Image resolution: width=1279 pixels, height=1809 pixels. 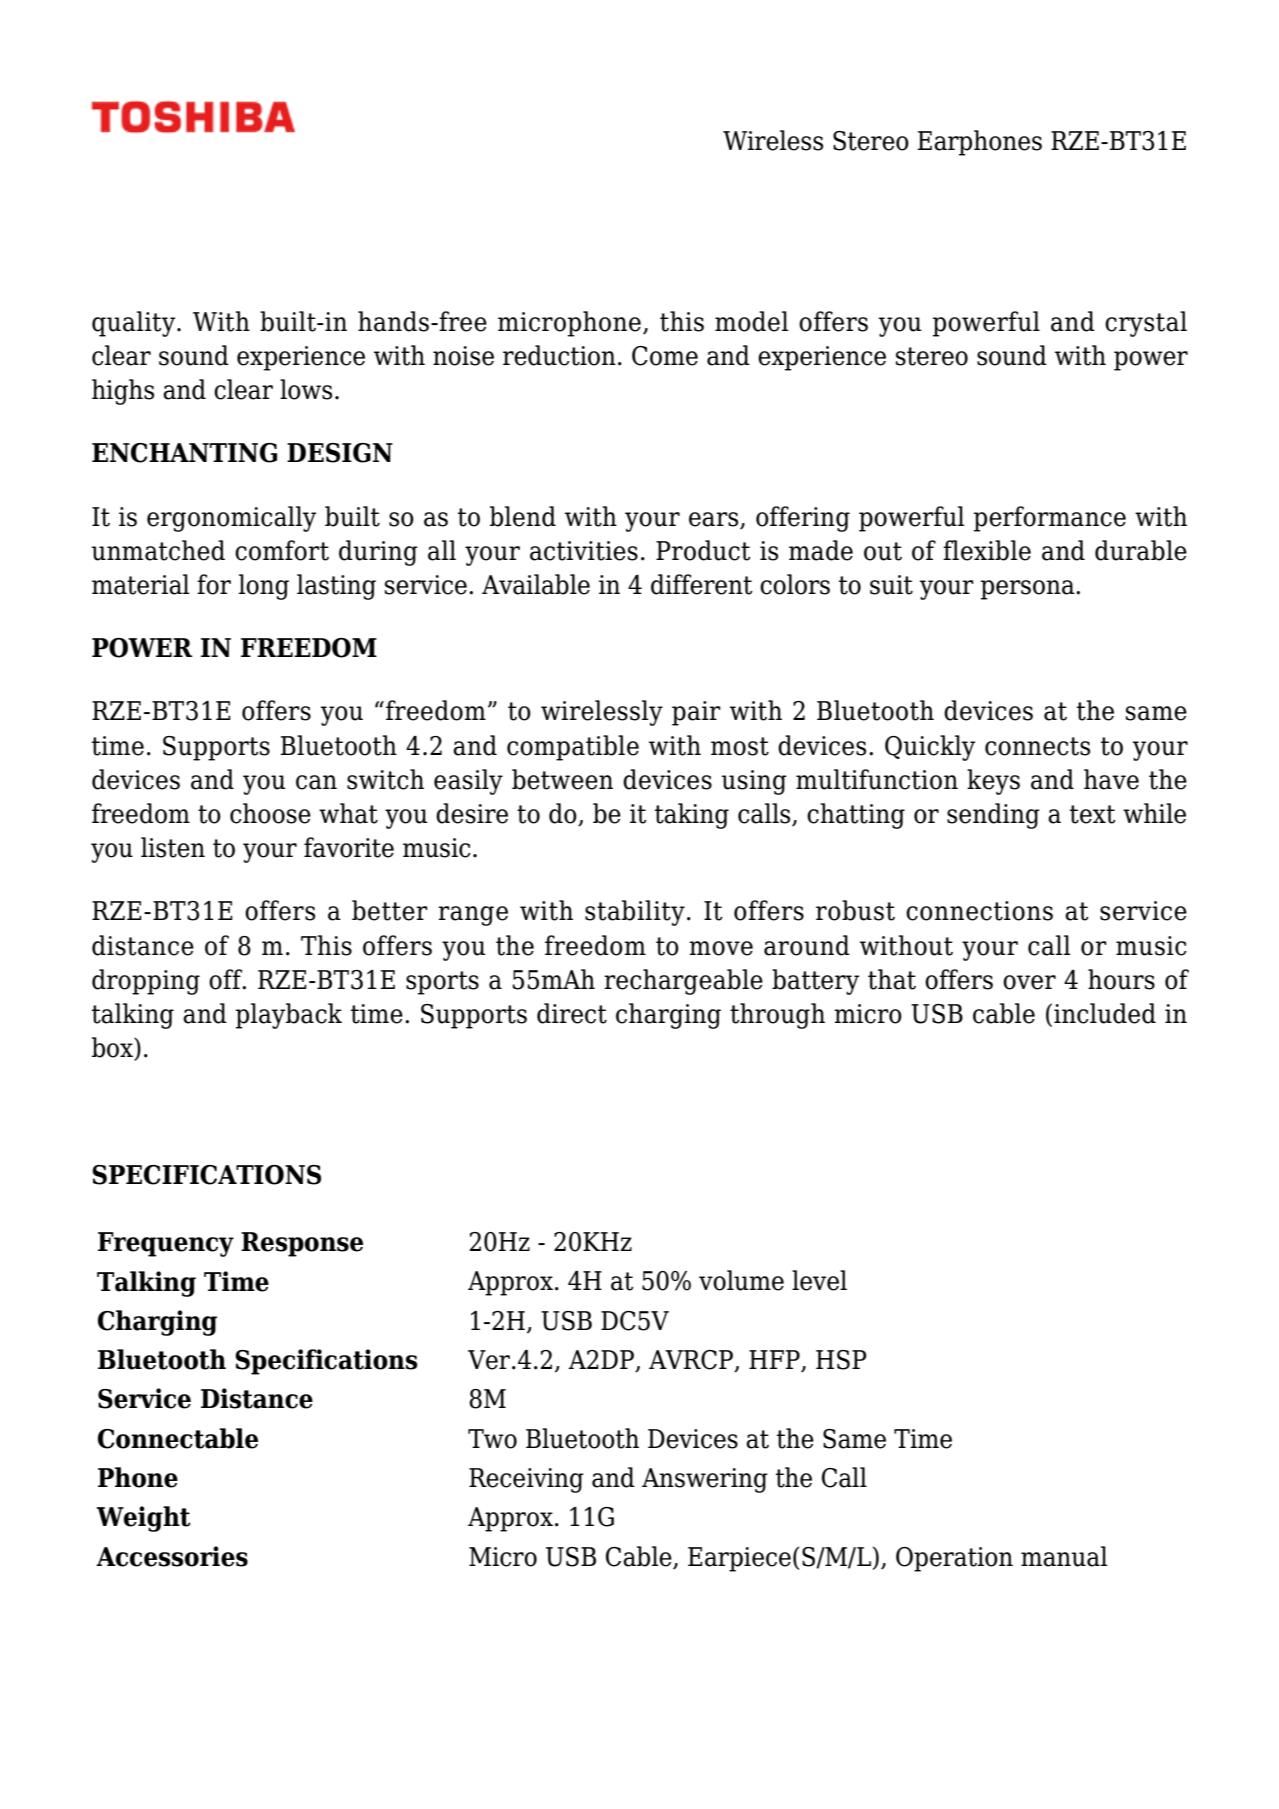 What do you see at coordinates (316, 782) in the screenshot?
I see `can` at bounding box center [316, 782].
